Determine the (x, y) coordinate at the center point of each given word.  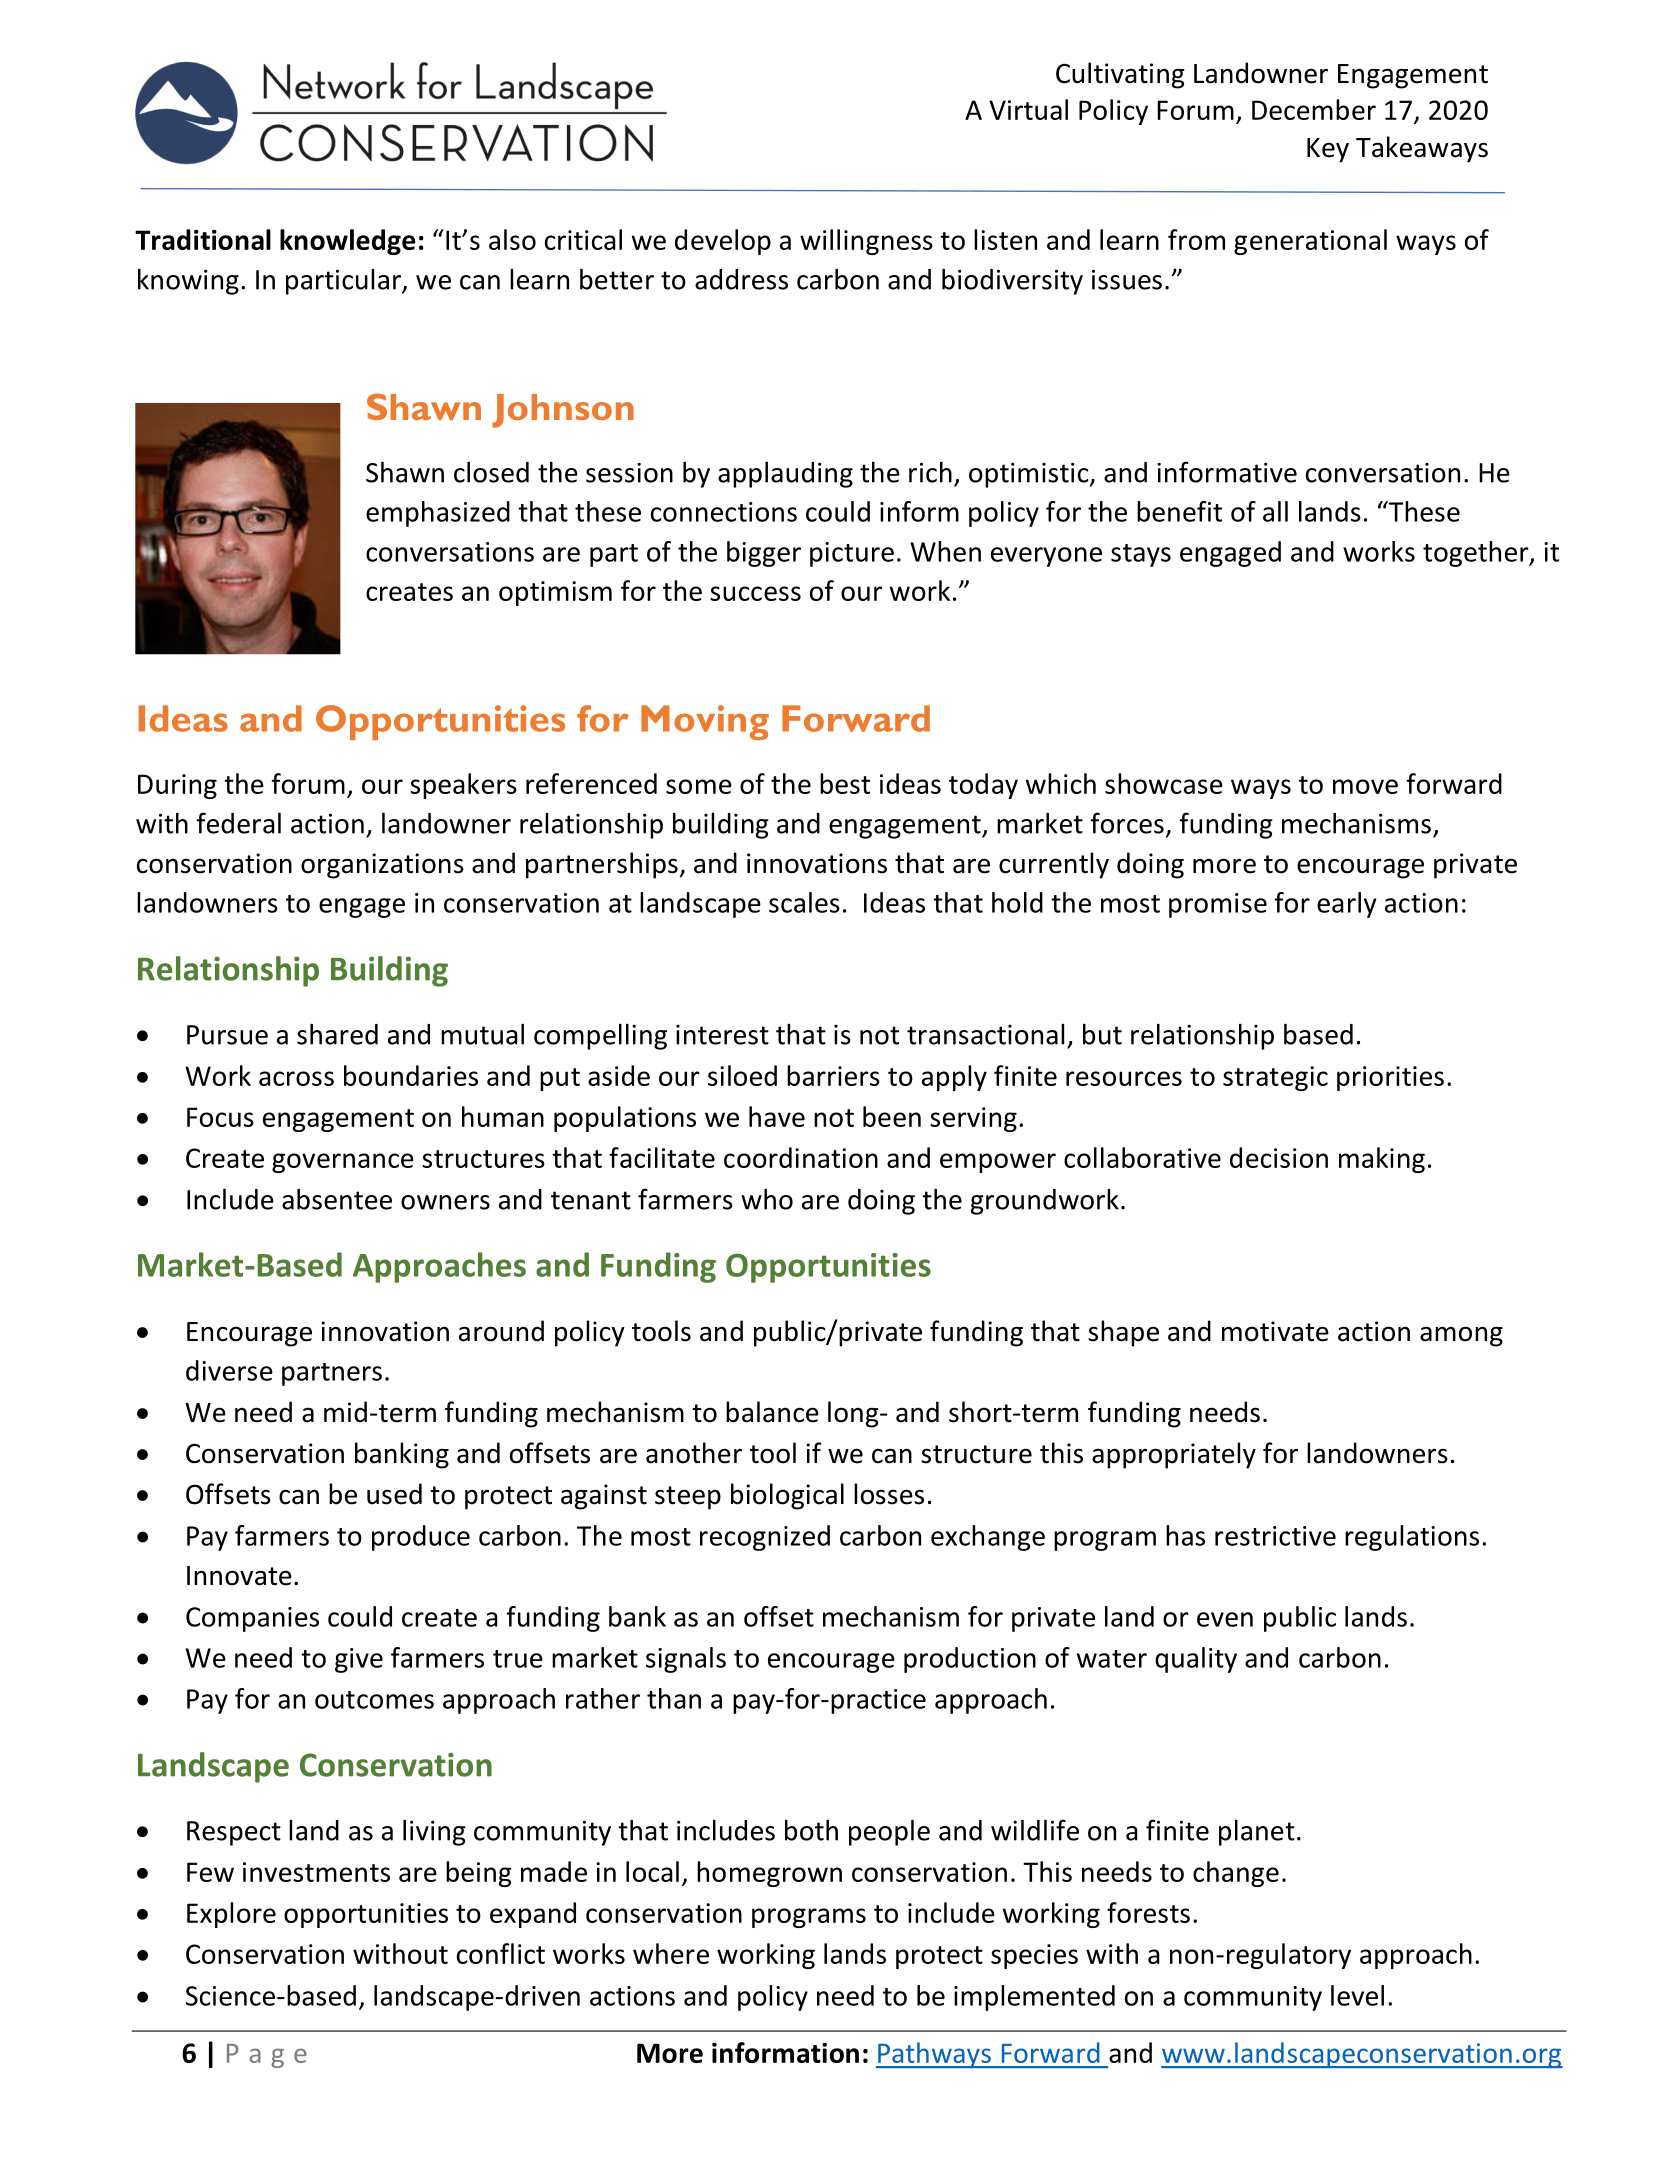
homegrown (769, 1874)
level (1357, 1995)
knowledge (347, 242)
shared (337, 1034)
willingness (866, 242)
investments (316, 1872)
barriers (833, 1075)
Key (1328, 150)
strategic (1275, 1078)
